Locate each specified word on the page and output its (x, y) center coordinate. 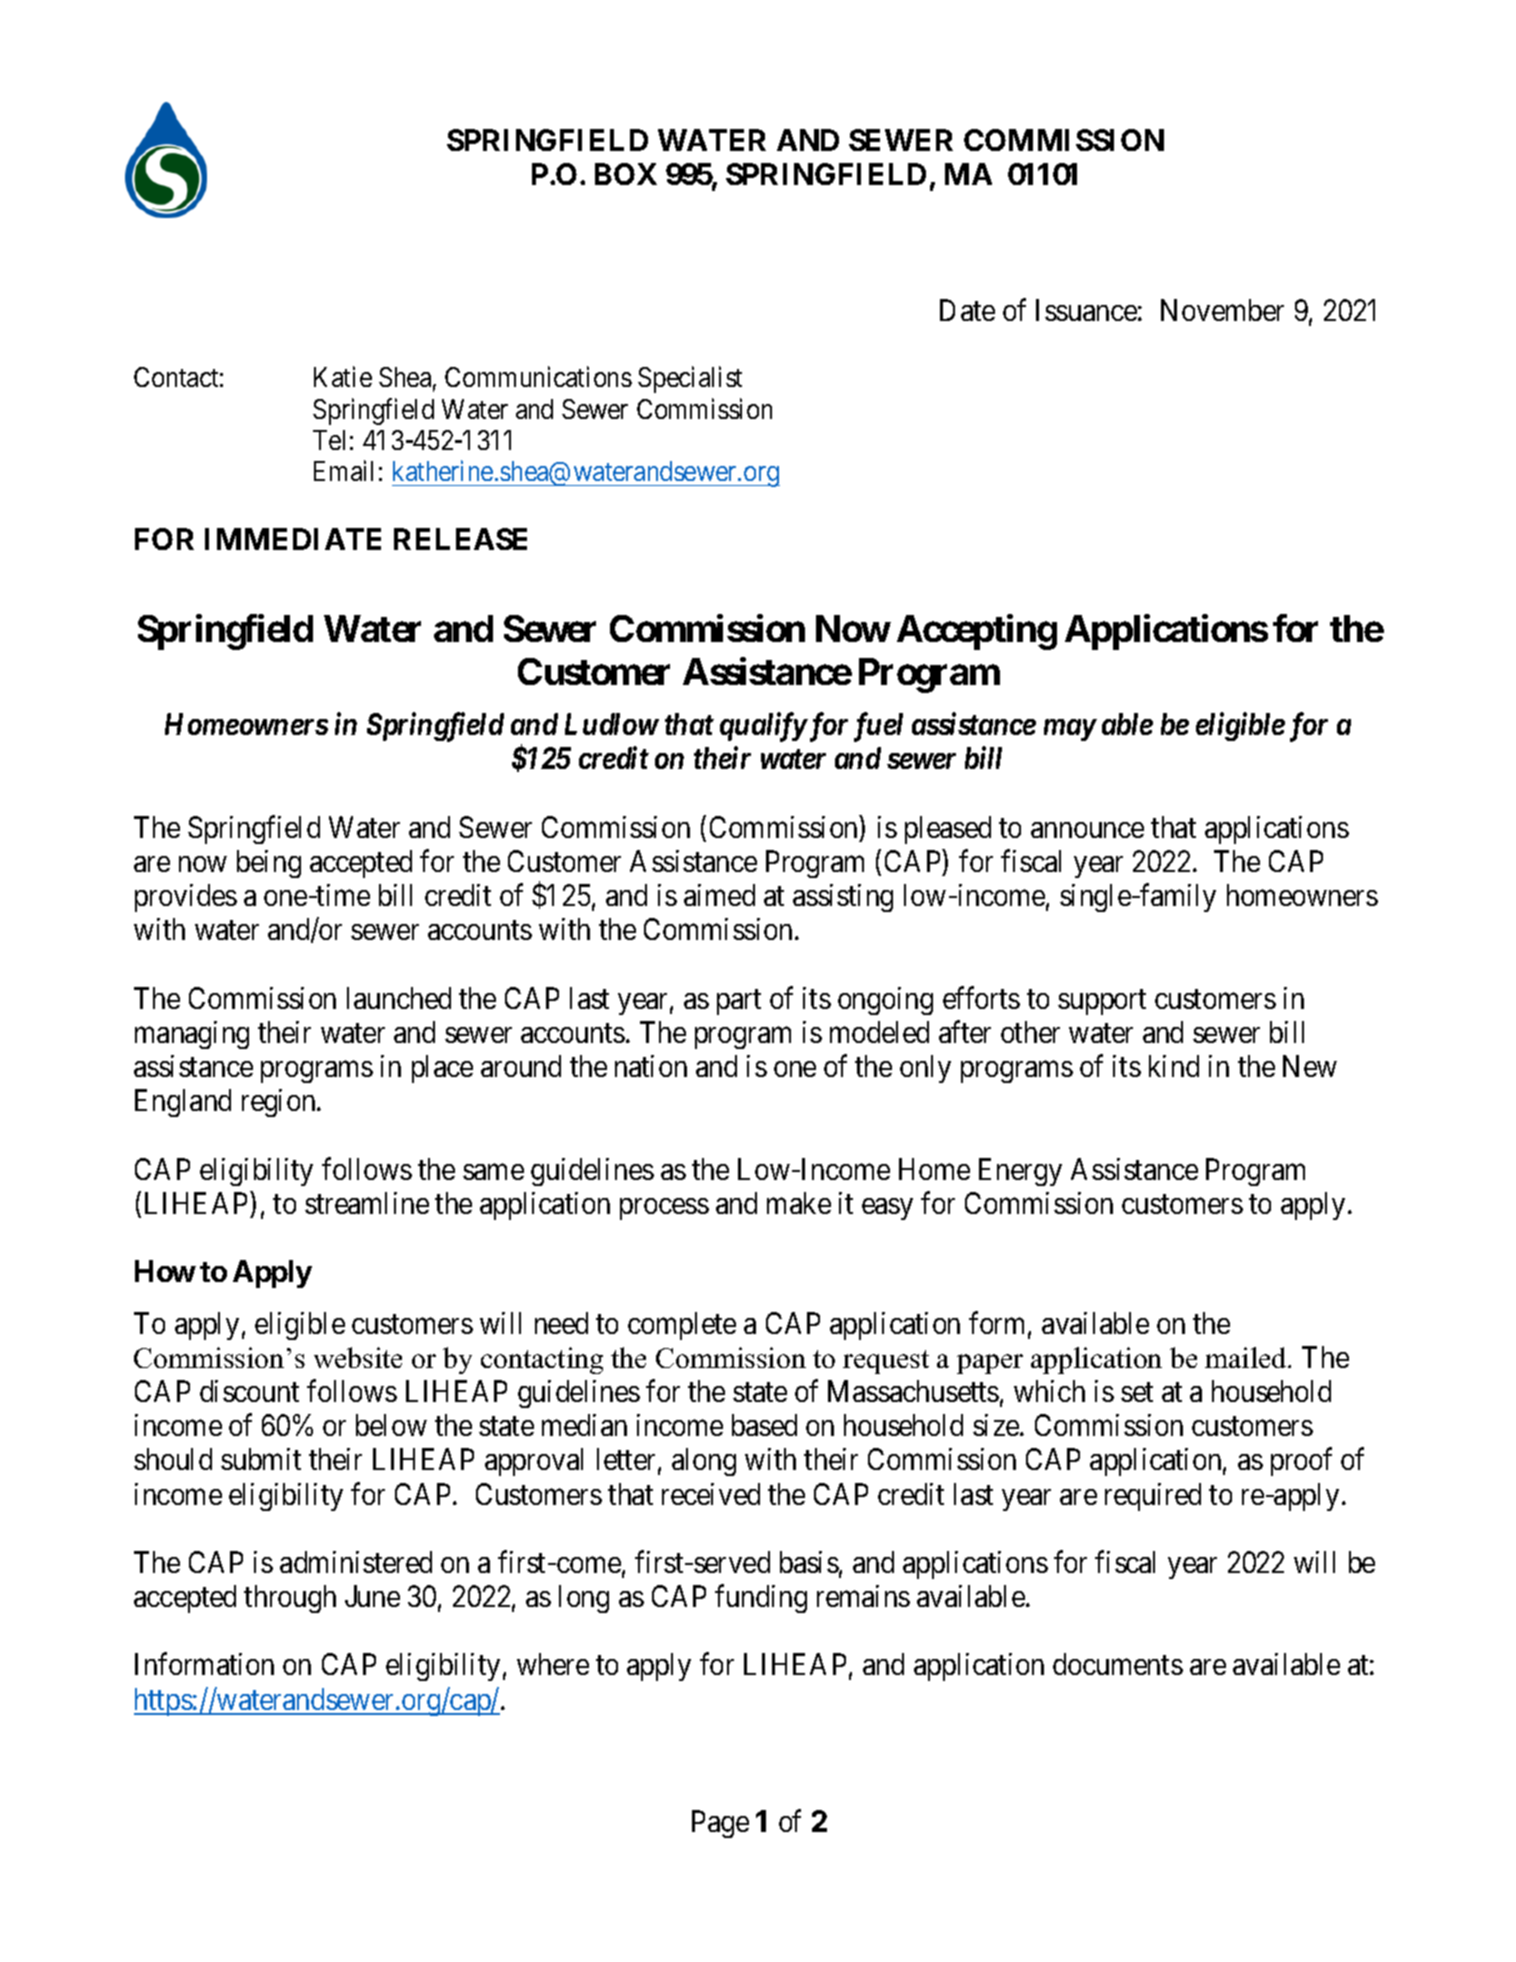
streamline (367, 1203)
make (799, 1203)
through (290, 1599)
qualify (763, 727)
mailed (1247, 1357)
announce (1087, 830)
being (269, 864)
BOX (626, 174)
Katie (343, 377)
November (1222, 310)
